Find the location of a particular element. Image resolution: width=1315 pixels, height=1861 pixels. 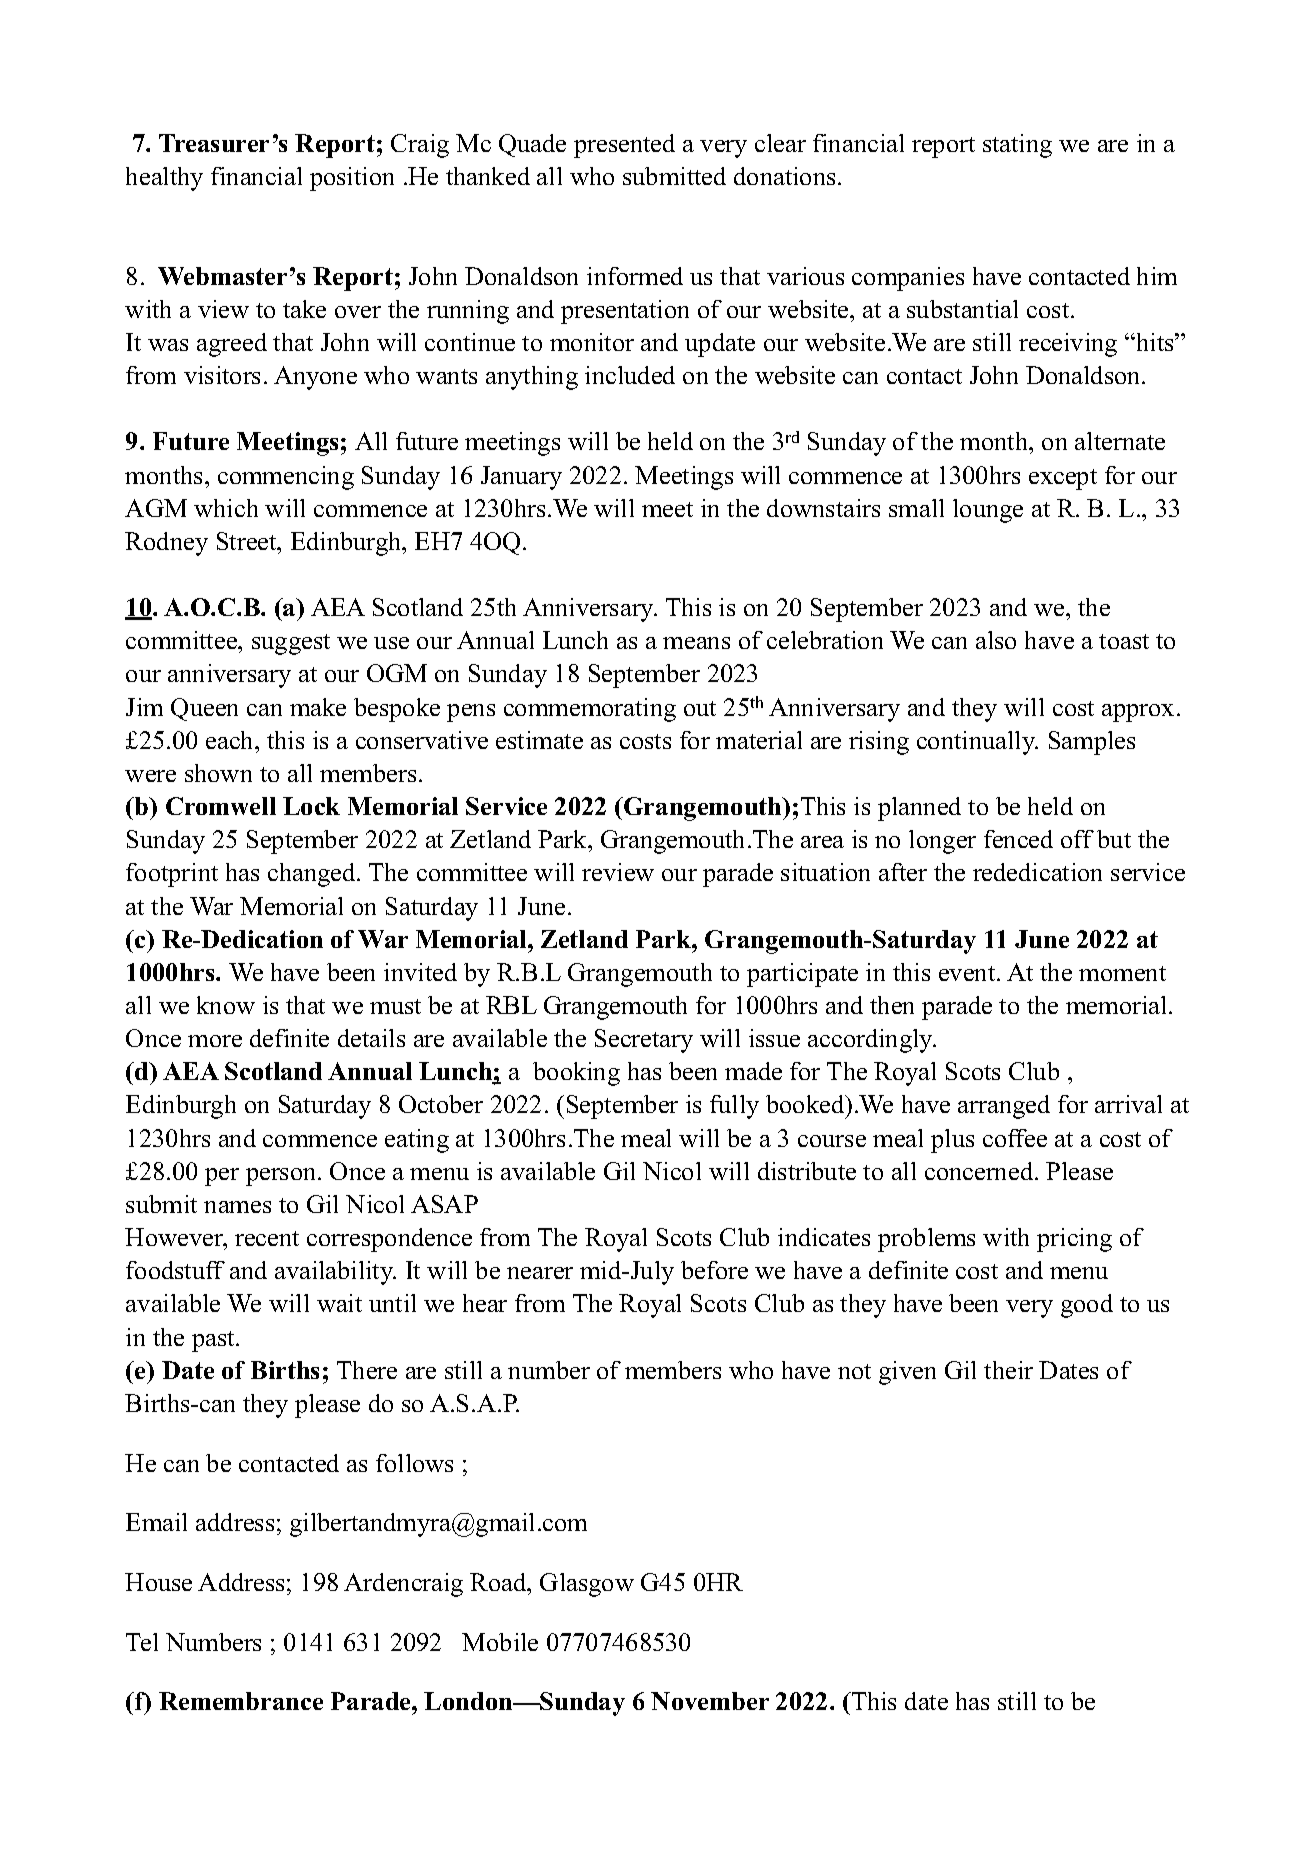

Remembrance is located at coordinates (241, 1701).
